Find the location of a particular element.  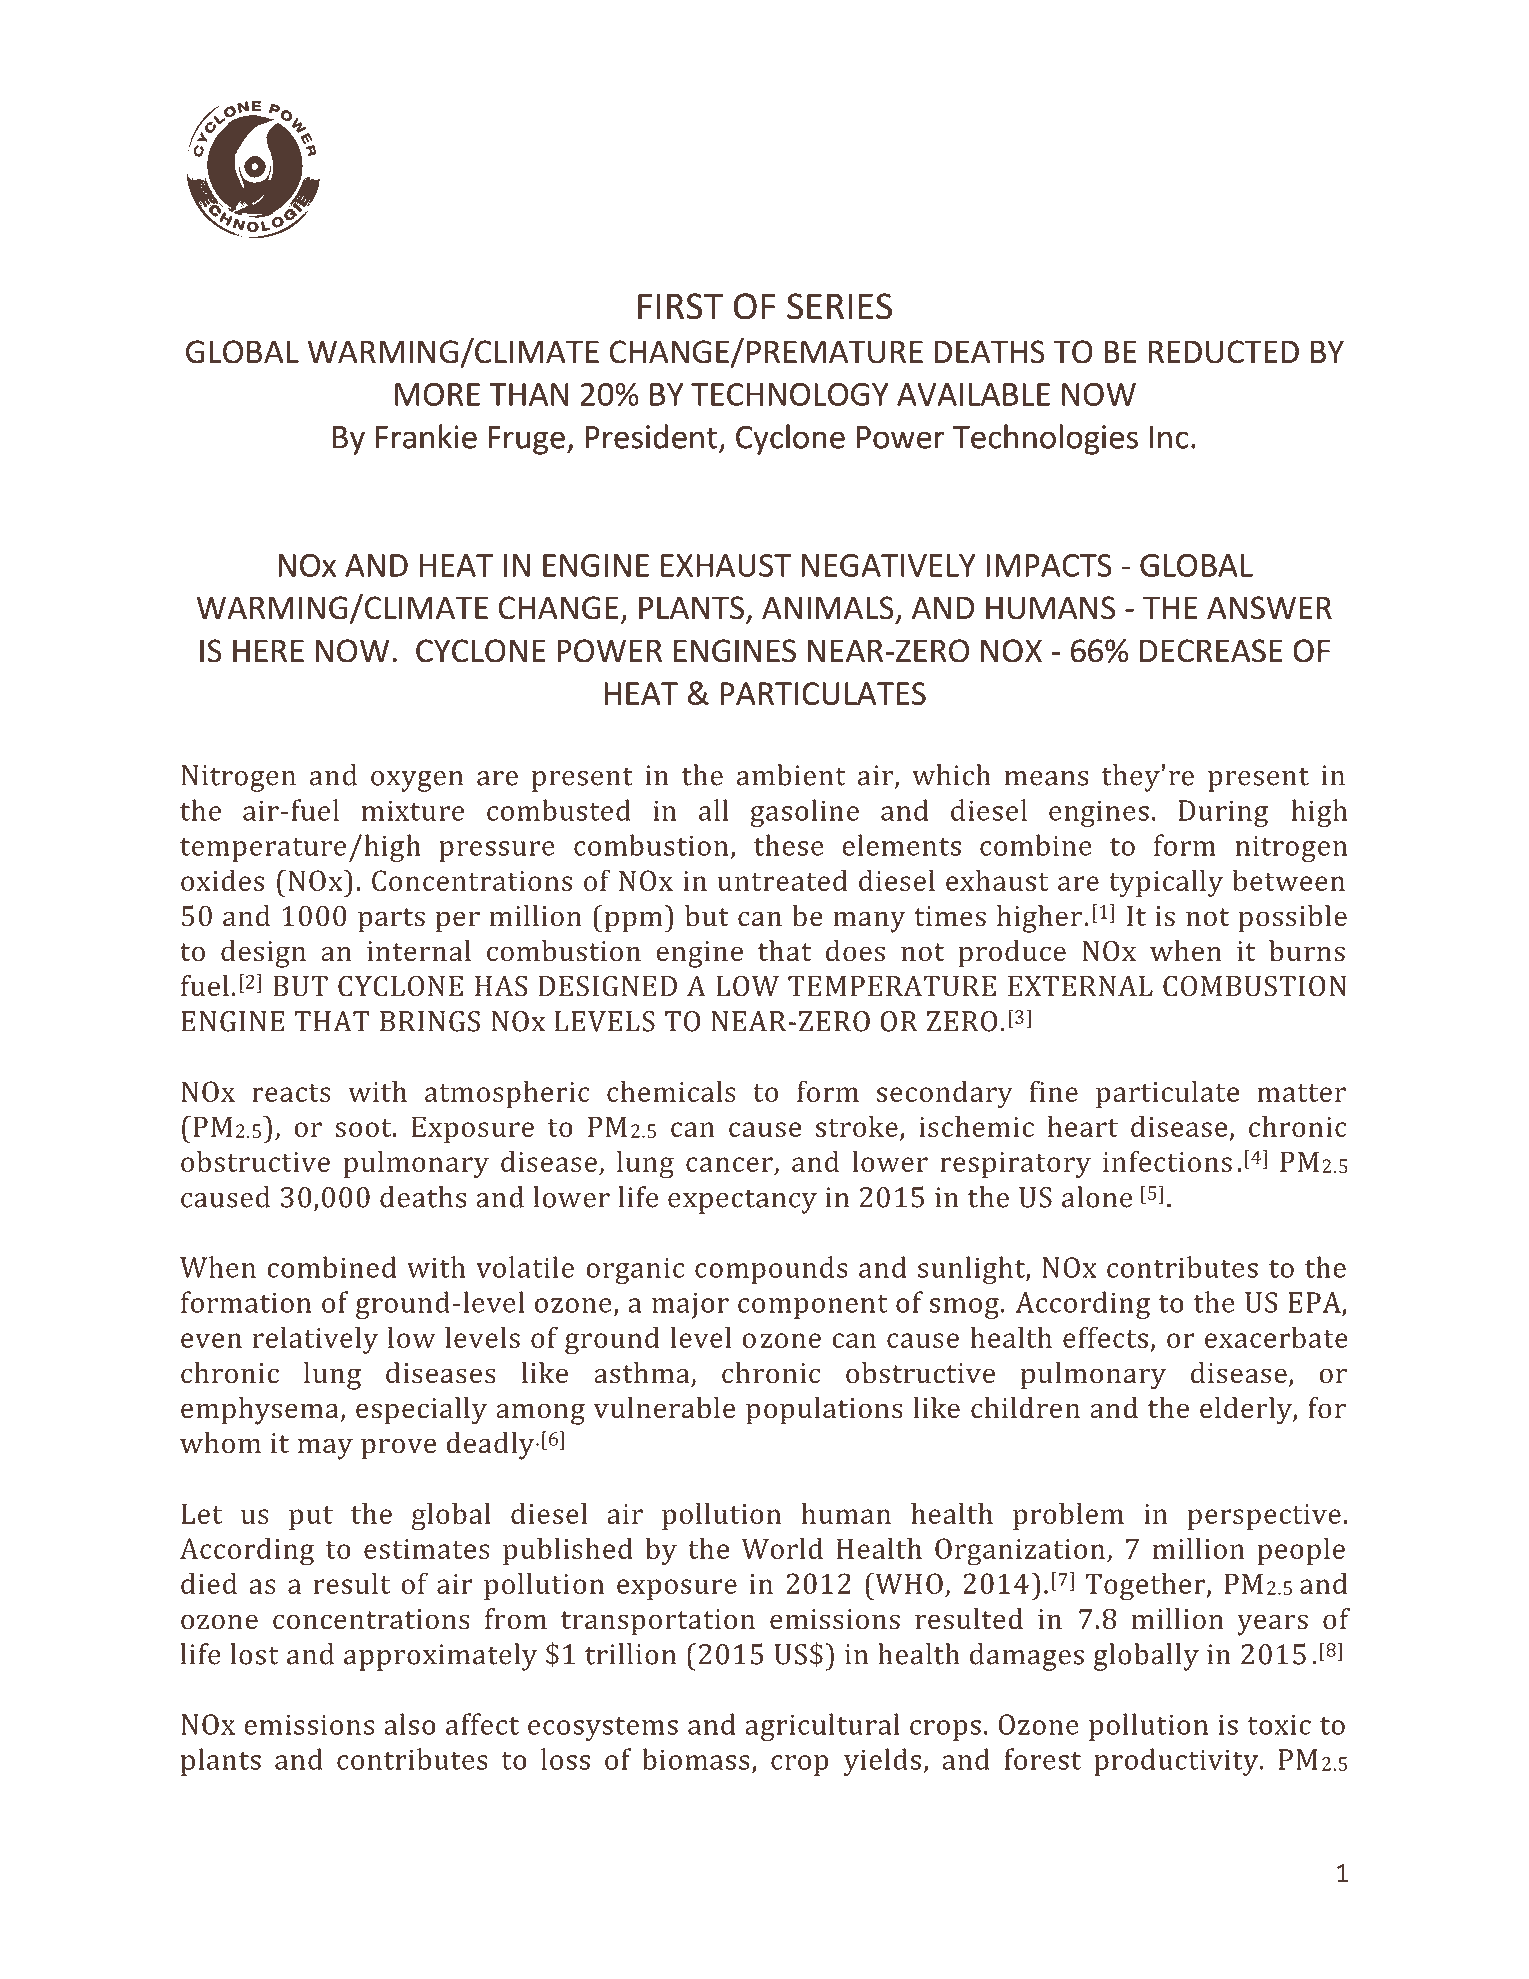

TECHNOLOGY is located at coordinates (789, 394).
